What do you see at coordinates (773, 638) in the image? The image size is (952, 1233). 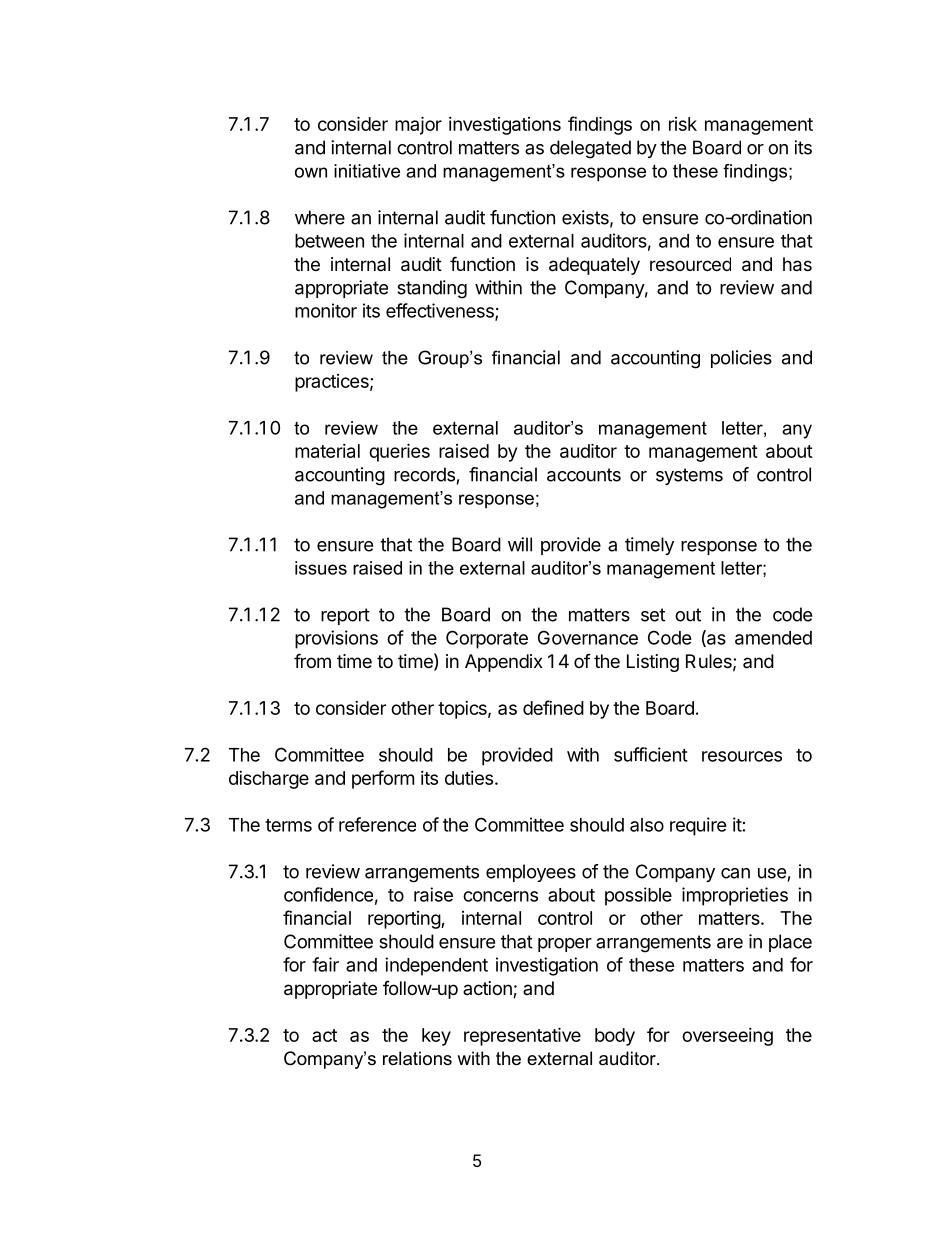 I see `amended` at bounding box center [773, 638].
